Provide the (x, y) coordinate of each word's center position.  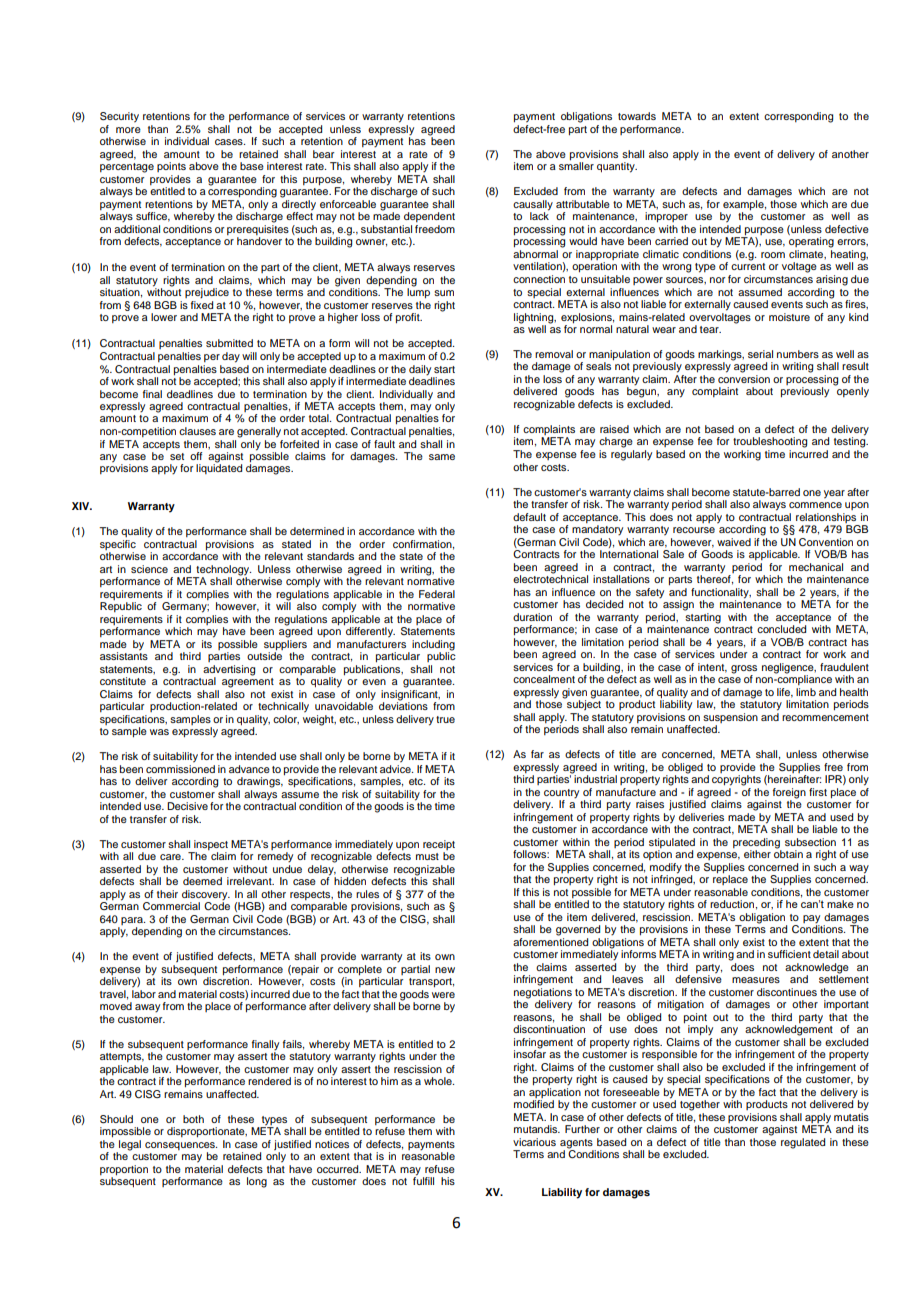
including (433, 645)
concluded (781, 629)
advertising (229, 670)
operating (811, 242)
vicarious (534, 1142)
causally (533, 206)
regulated (803, 1143)
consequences (181, 1147)
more (128, 130)
